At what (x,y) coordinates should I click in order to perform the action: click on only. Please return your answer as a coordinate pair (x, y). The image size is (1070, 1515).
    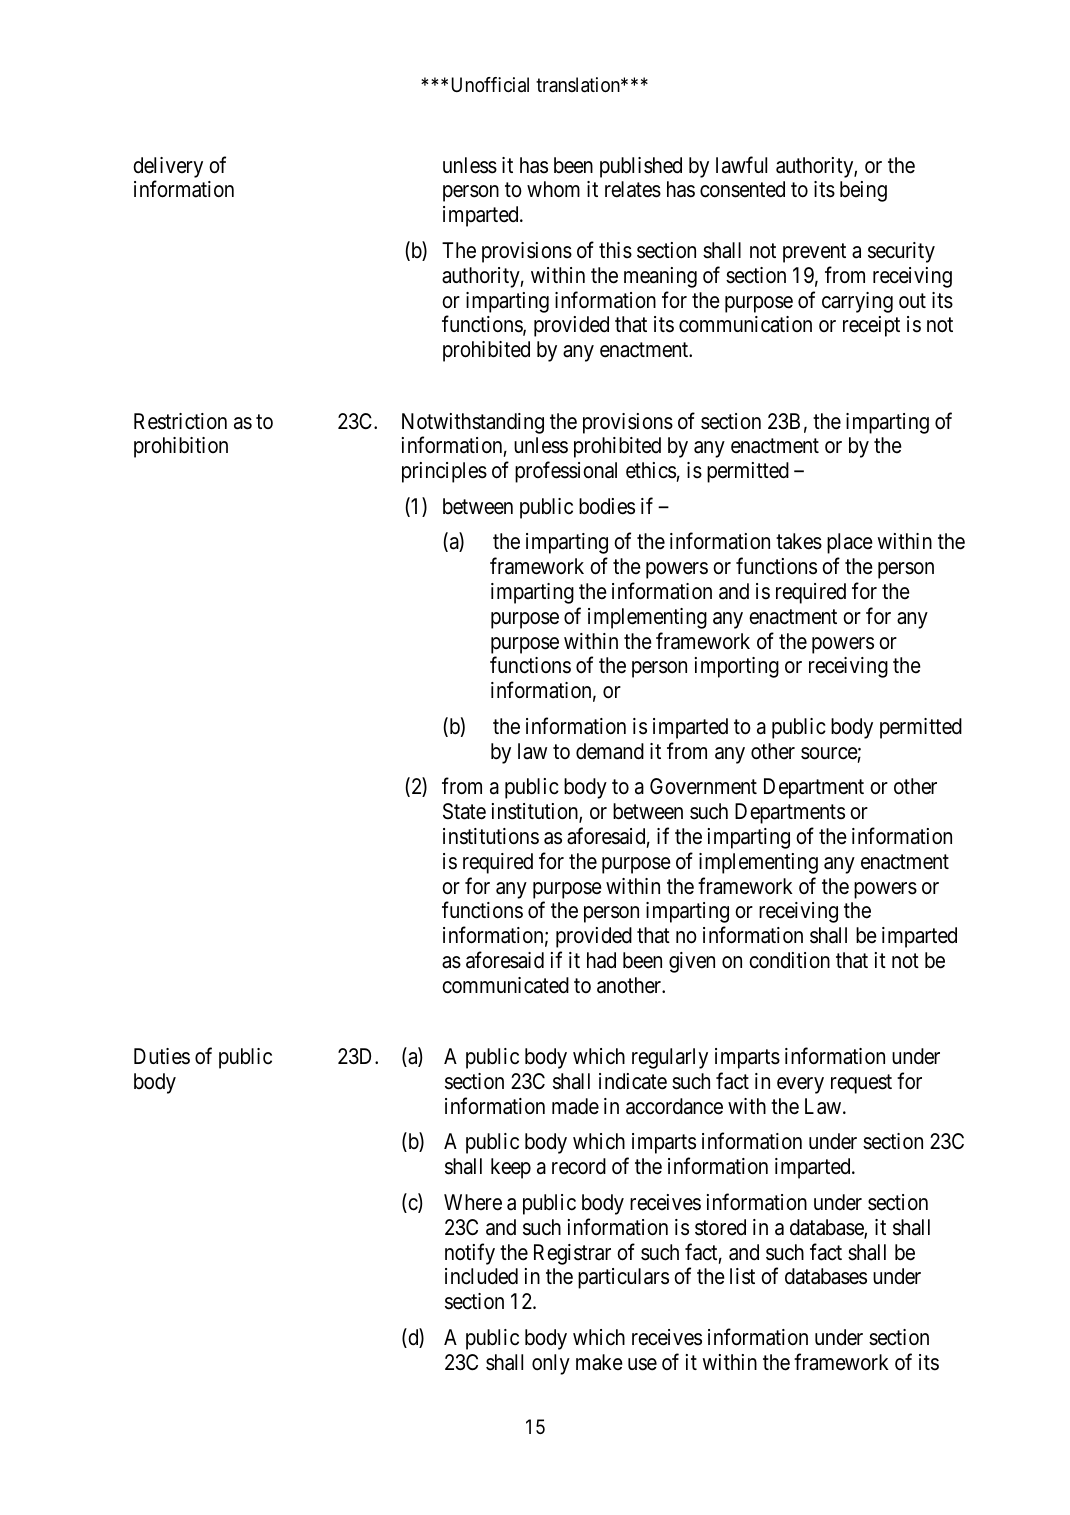
    Looking at the image, I should click on (551, 1364).
